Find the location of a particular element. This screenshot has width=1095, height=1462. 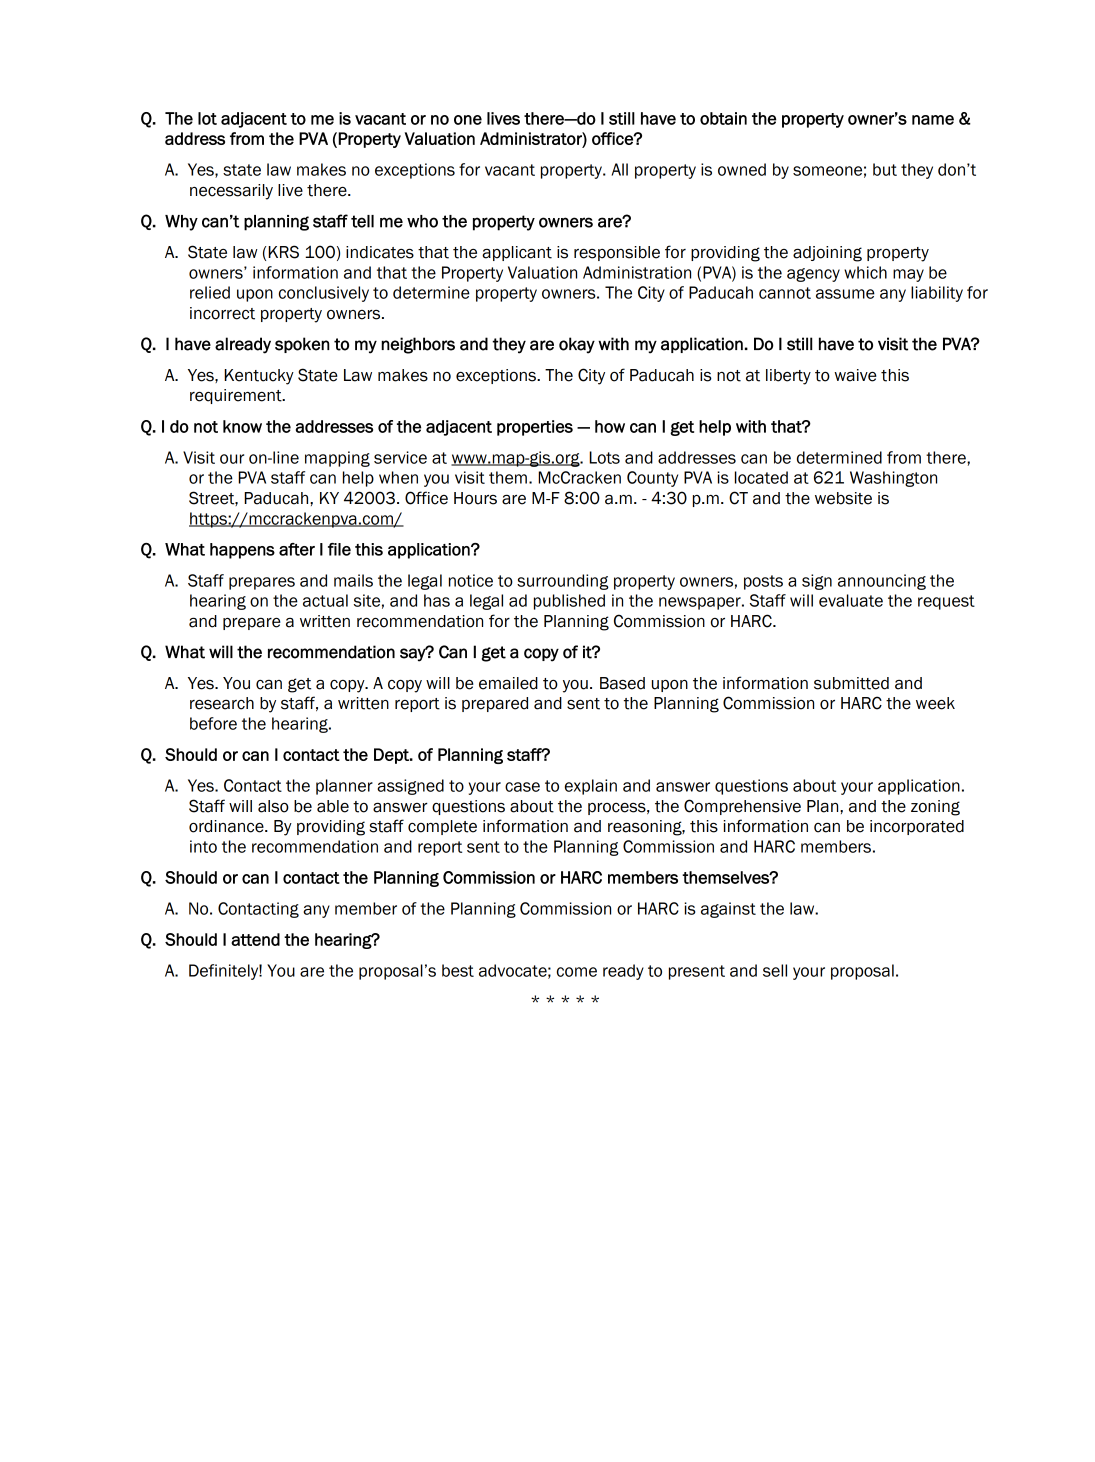

surrounding is located at coordinates (563, 582).
